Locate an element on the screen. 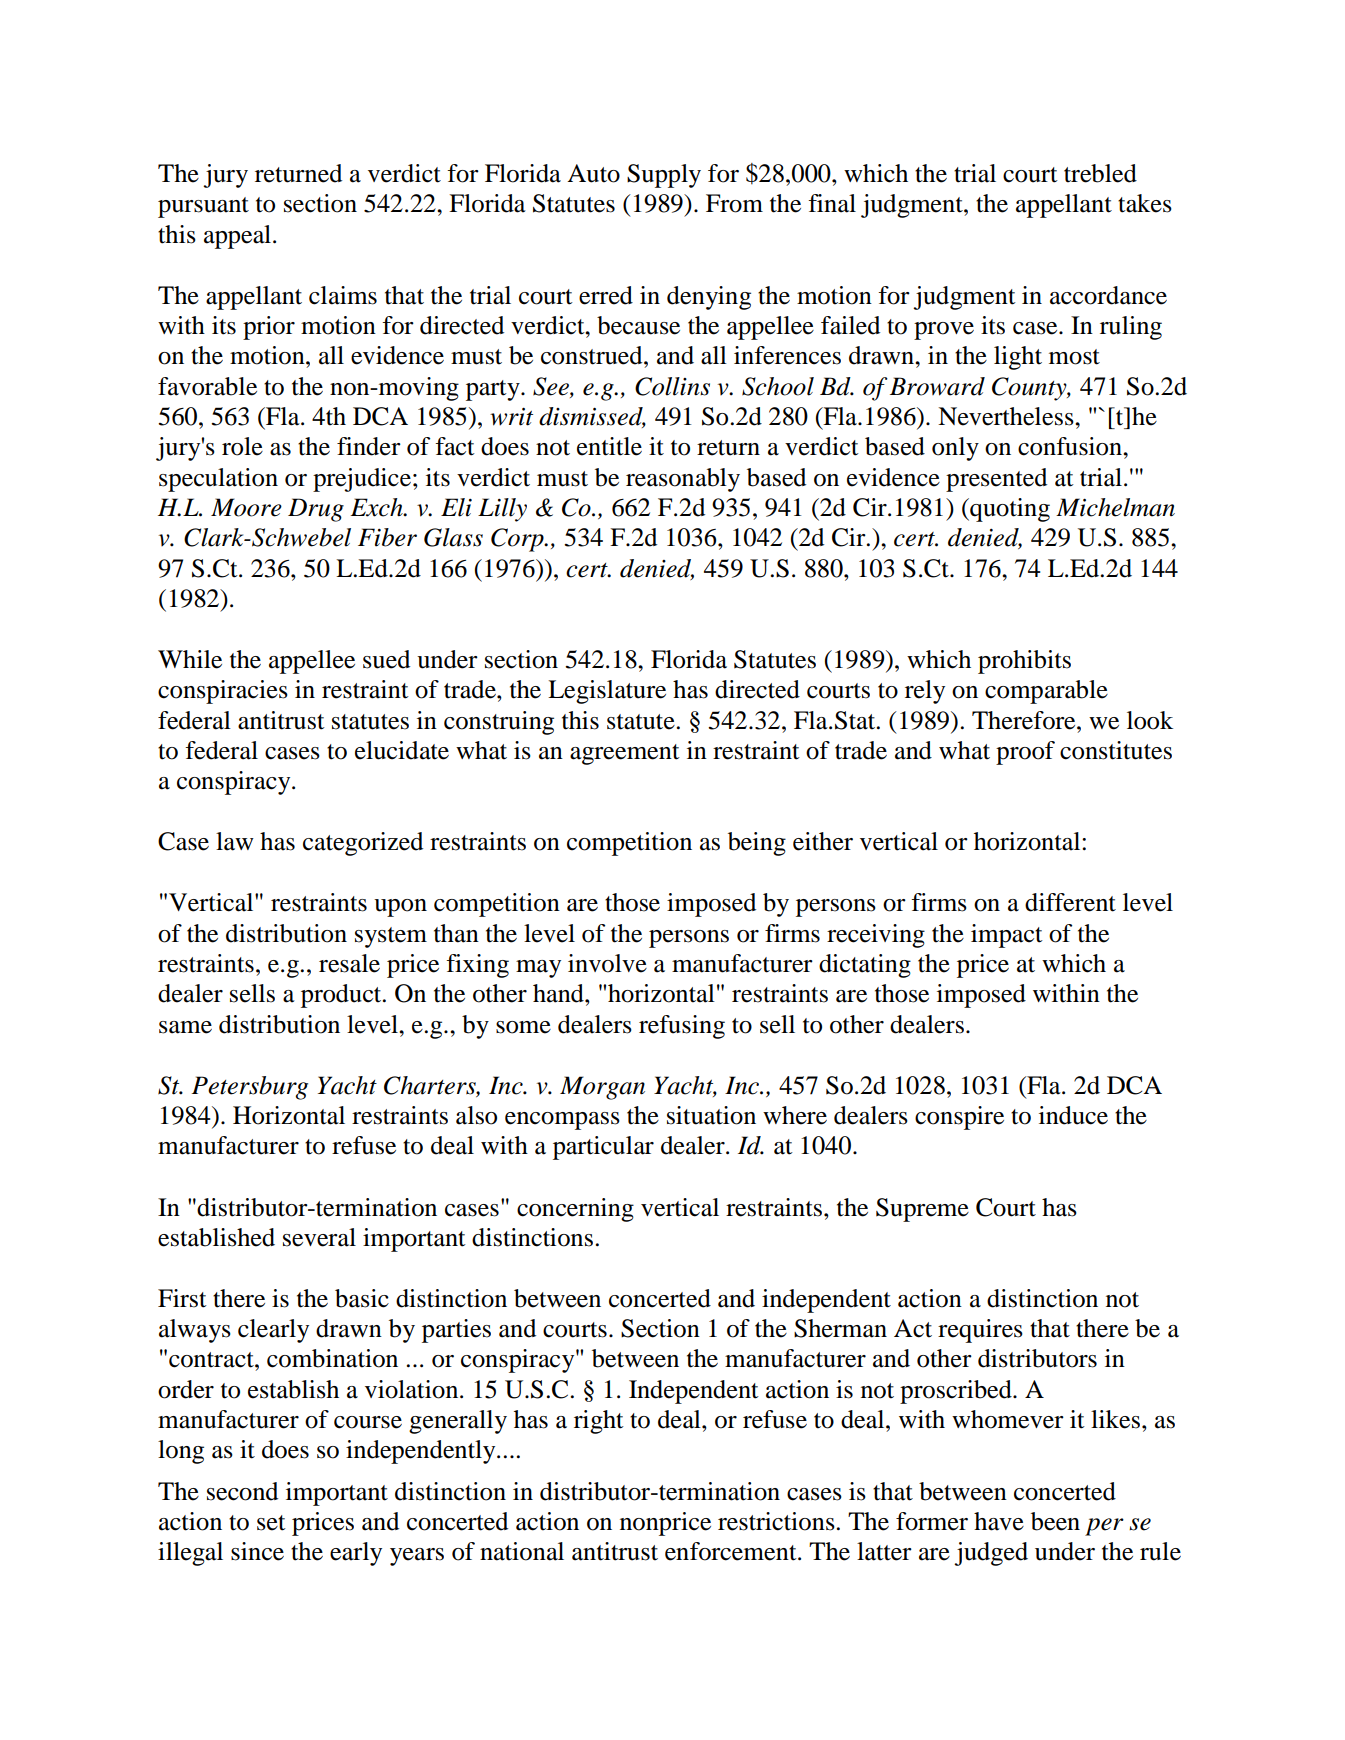 This screenshot has width=1345, height=1740. reasonably is located at coordinates (683, 480).
